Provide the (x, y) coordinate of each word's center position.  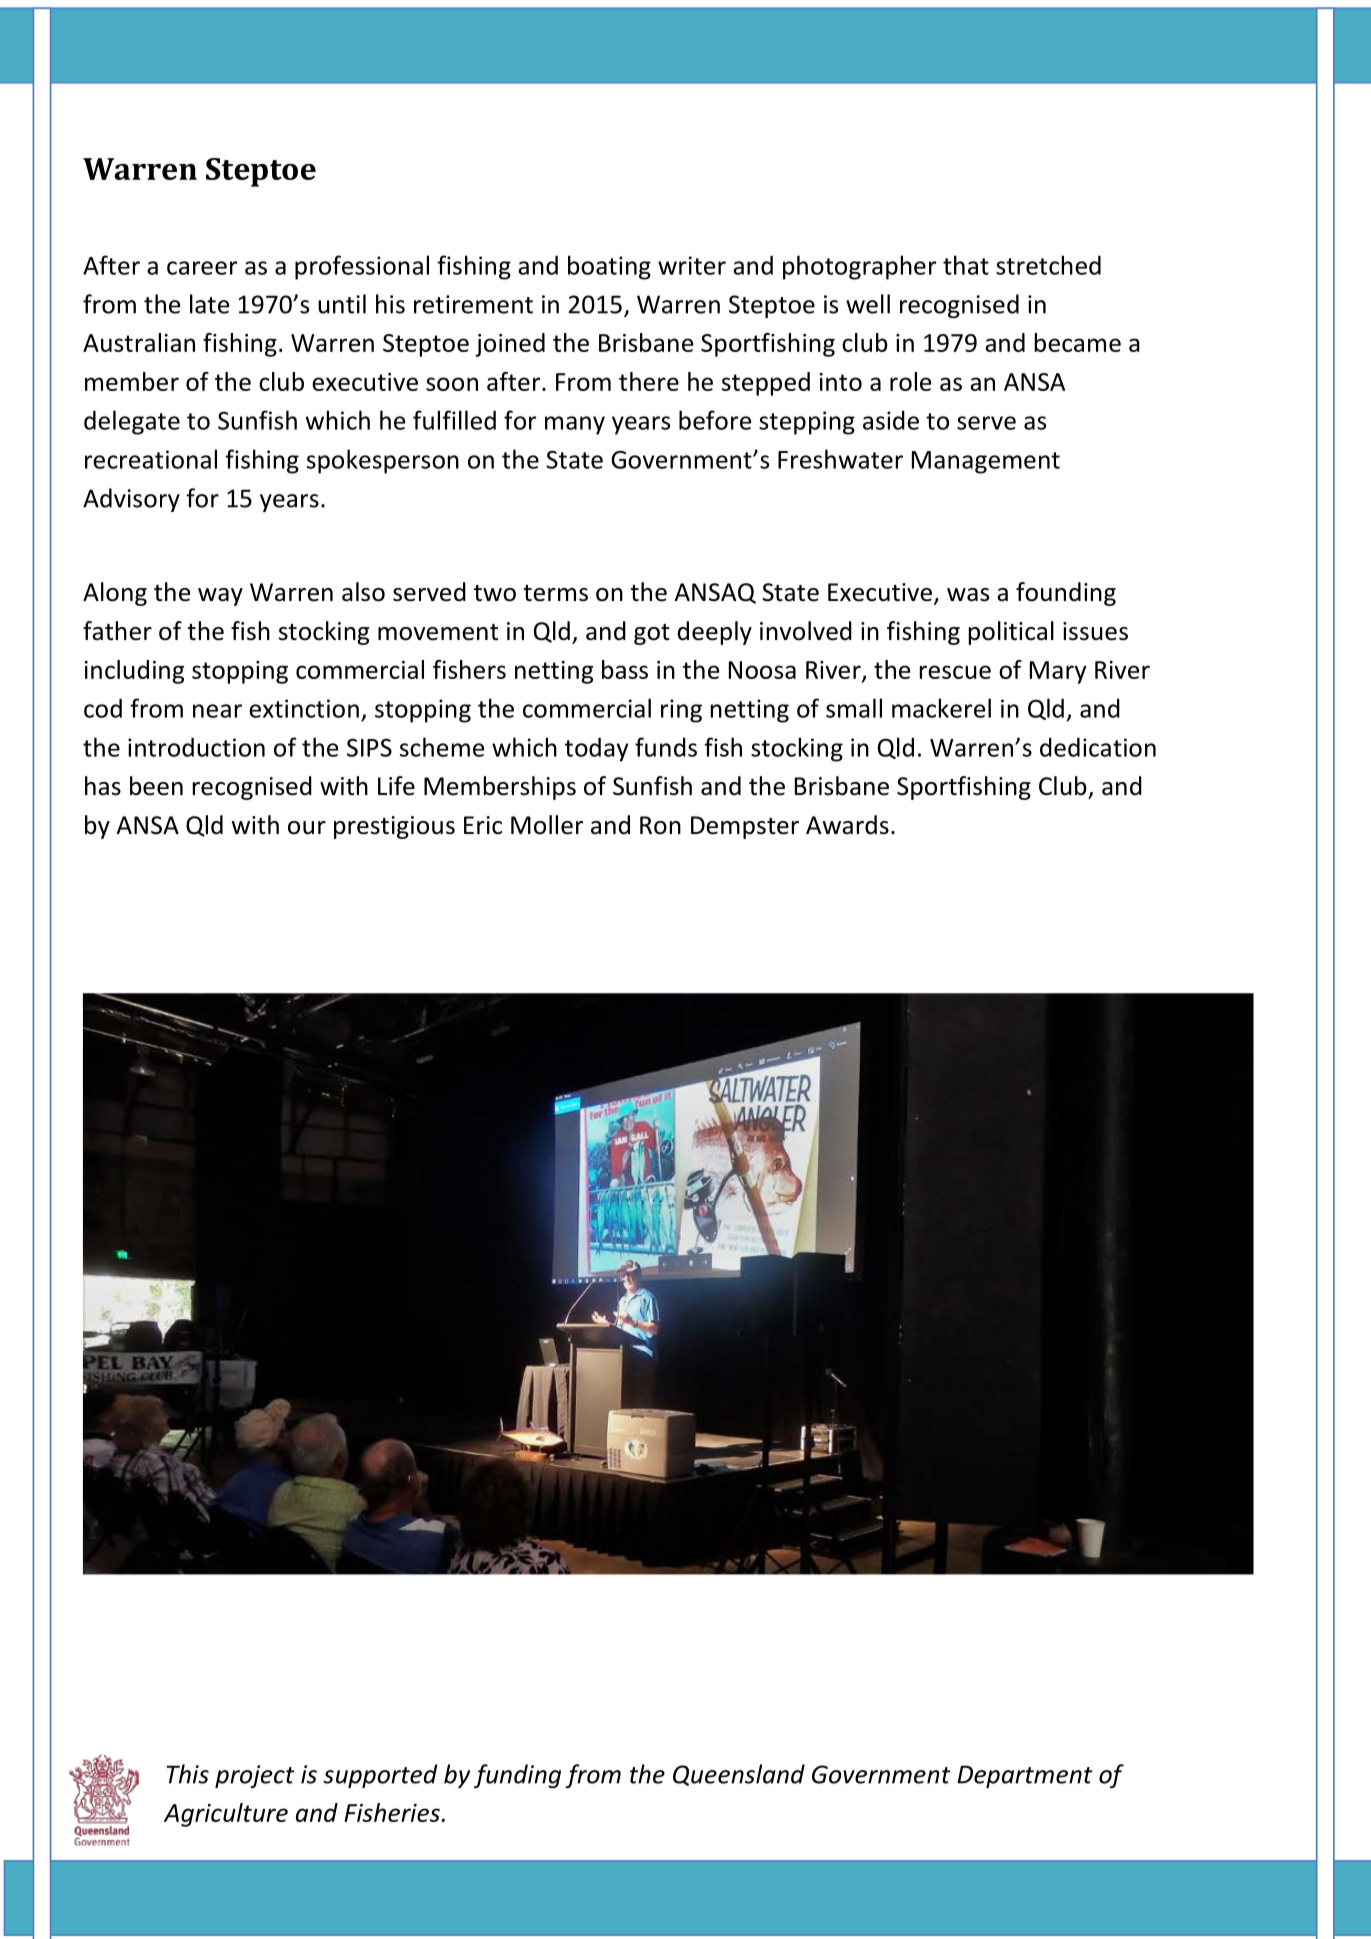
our (307, 828)
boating (609, 267)
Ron (660, 825)
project (255, 1776)
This (188, 1774)
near (217, 711)
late (209, 304)
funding (517, 1776)
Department (1025, 1776)
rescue (955, 672)
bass (625, 669)
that (966, 265)
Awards (847, 825)
